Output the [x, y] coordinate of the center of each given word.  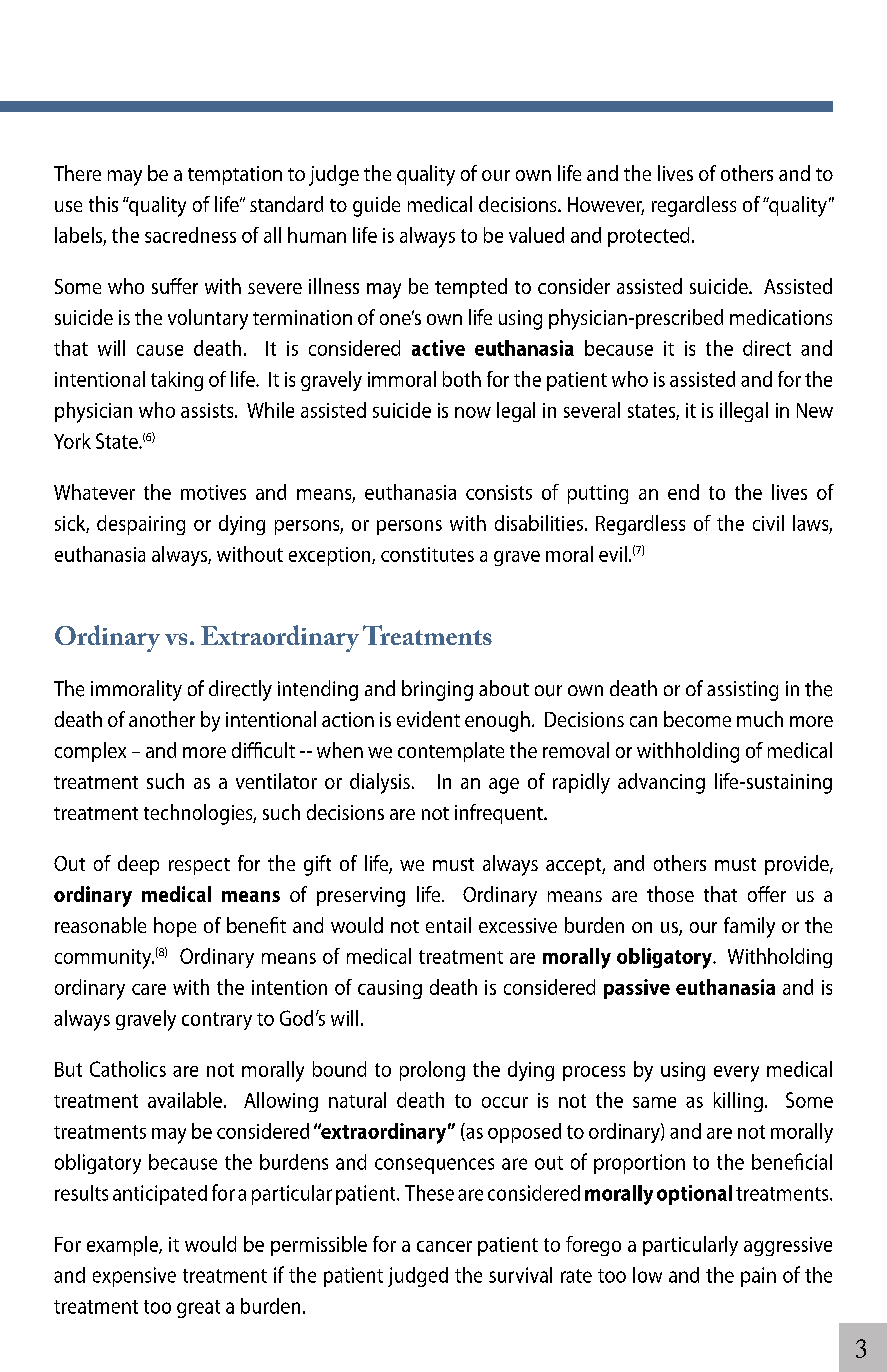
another [162, 719]
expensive [134, 1277]
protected [648, 237]
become [697, 719]
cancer [444, 1246]
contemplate [451, 752]
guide [376, 206]
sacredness [190, 235]
